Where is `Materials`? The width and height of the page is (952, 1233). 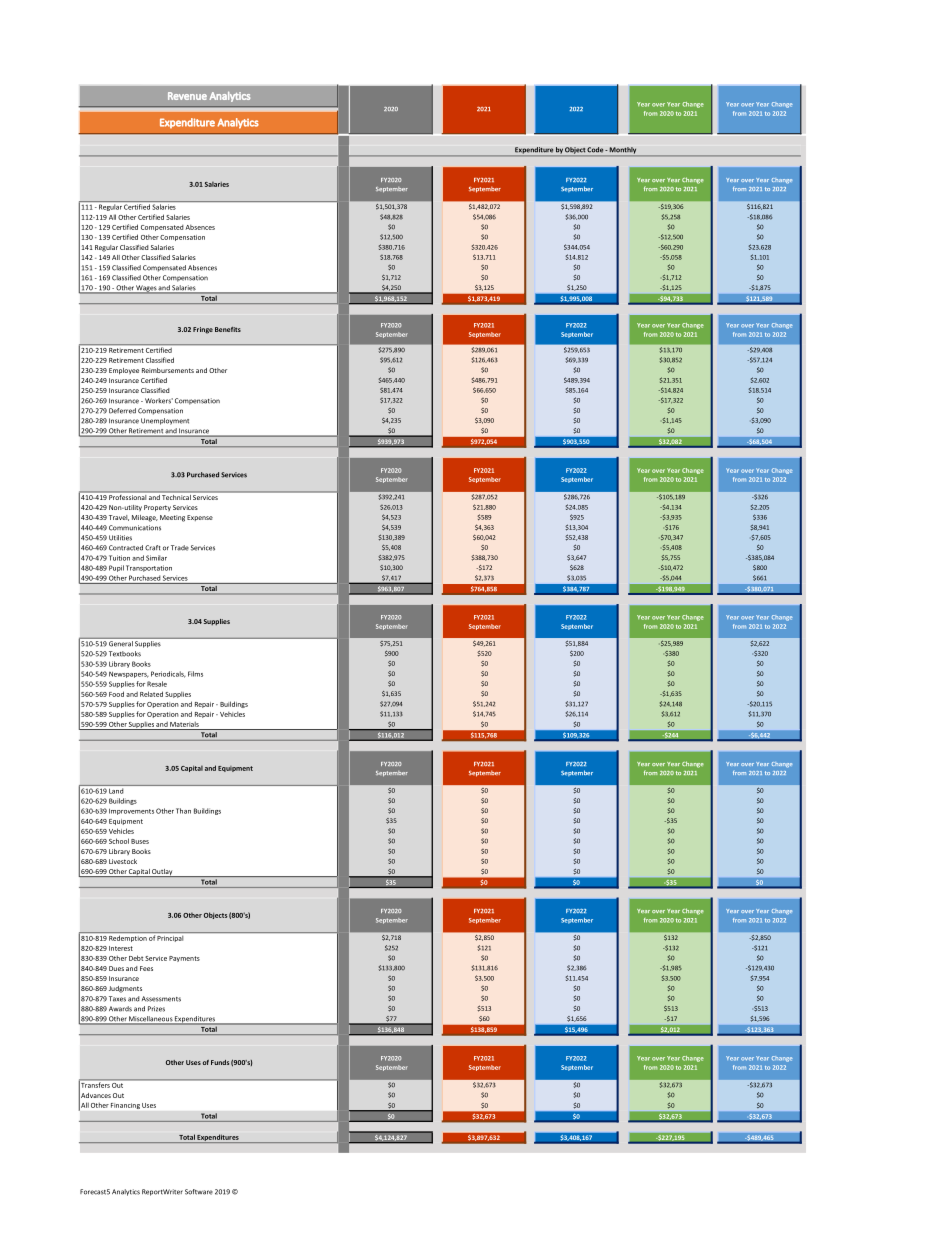 Materials is located at coordinates (184, 724).
